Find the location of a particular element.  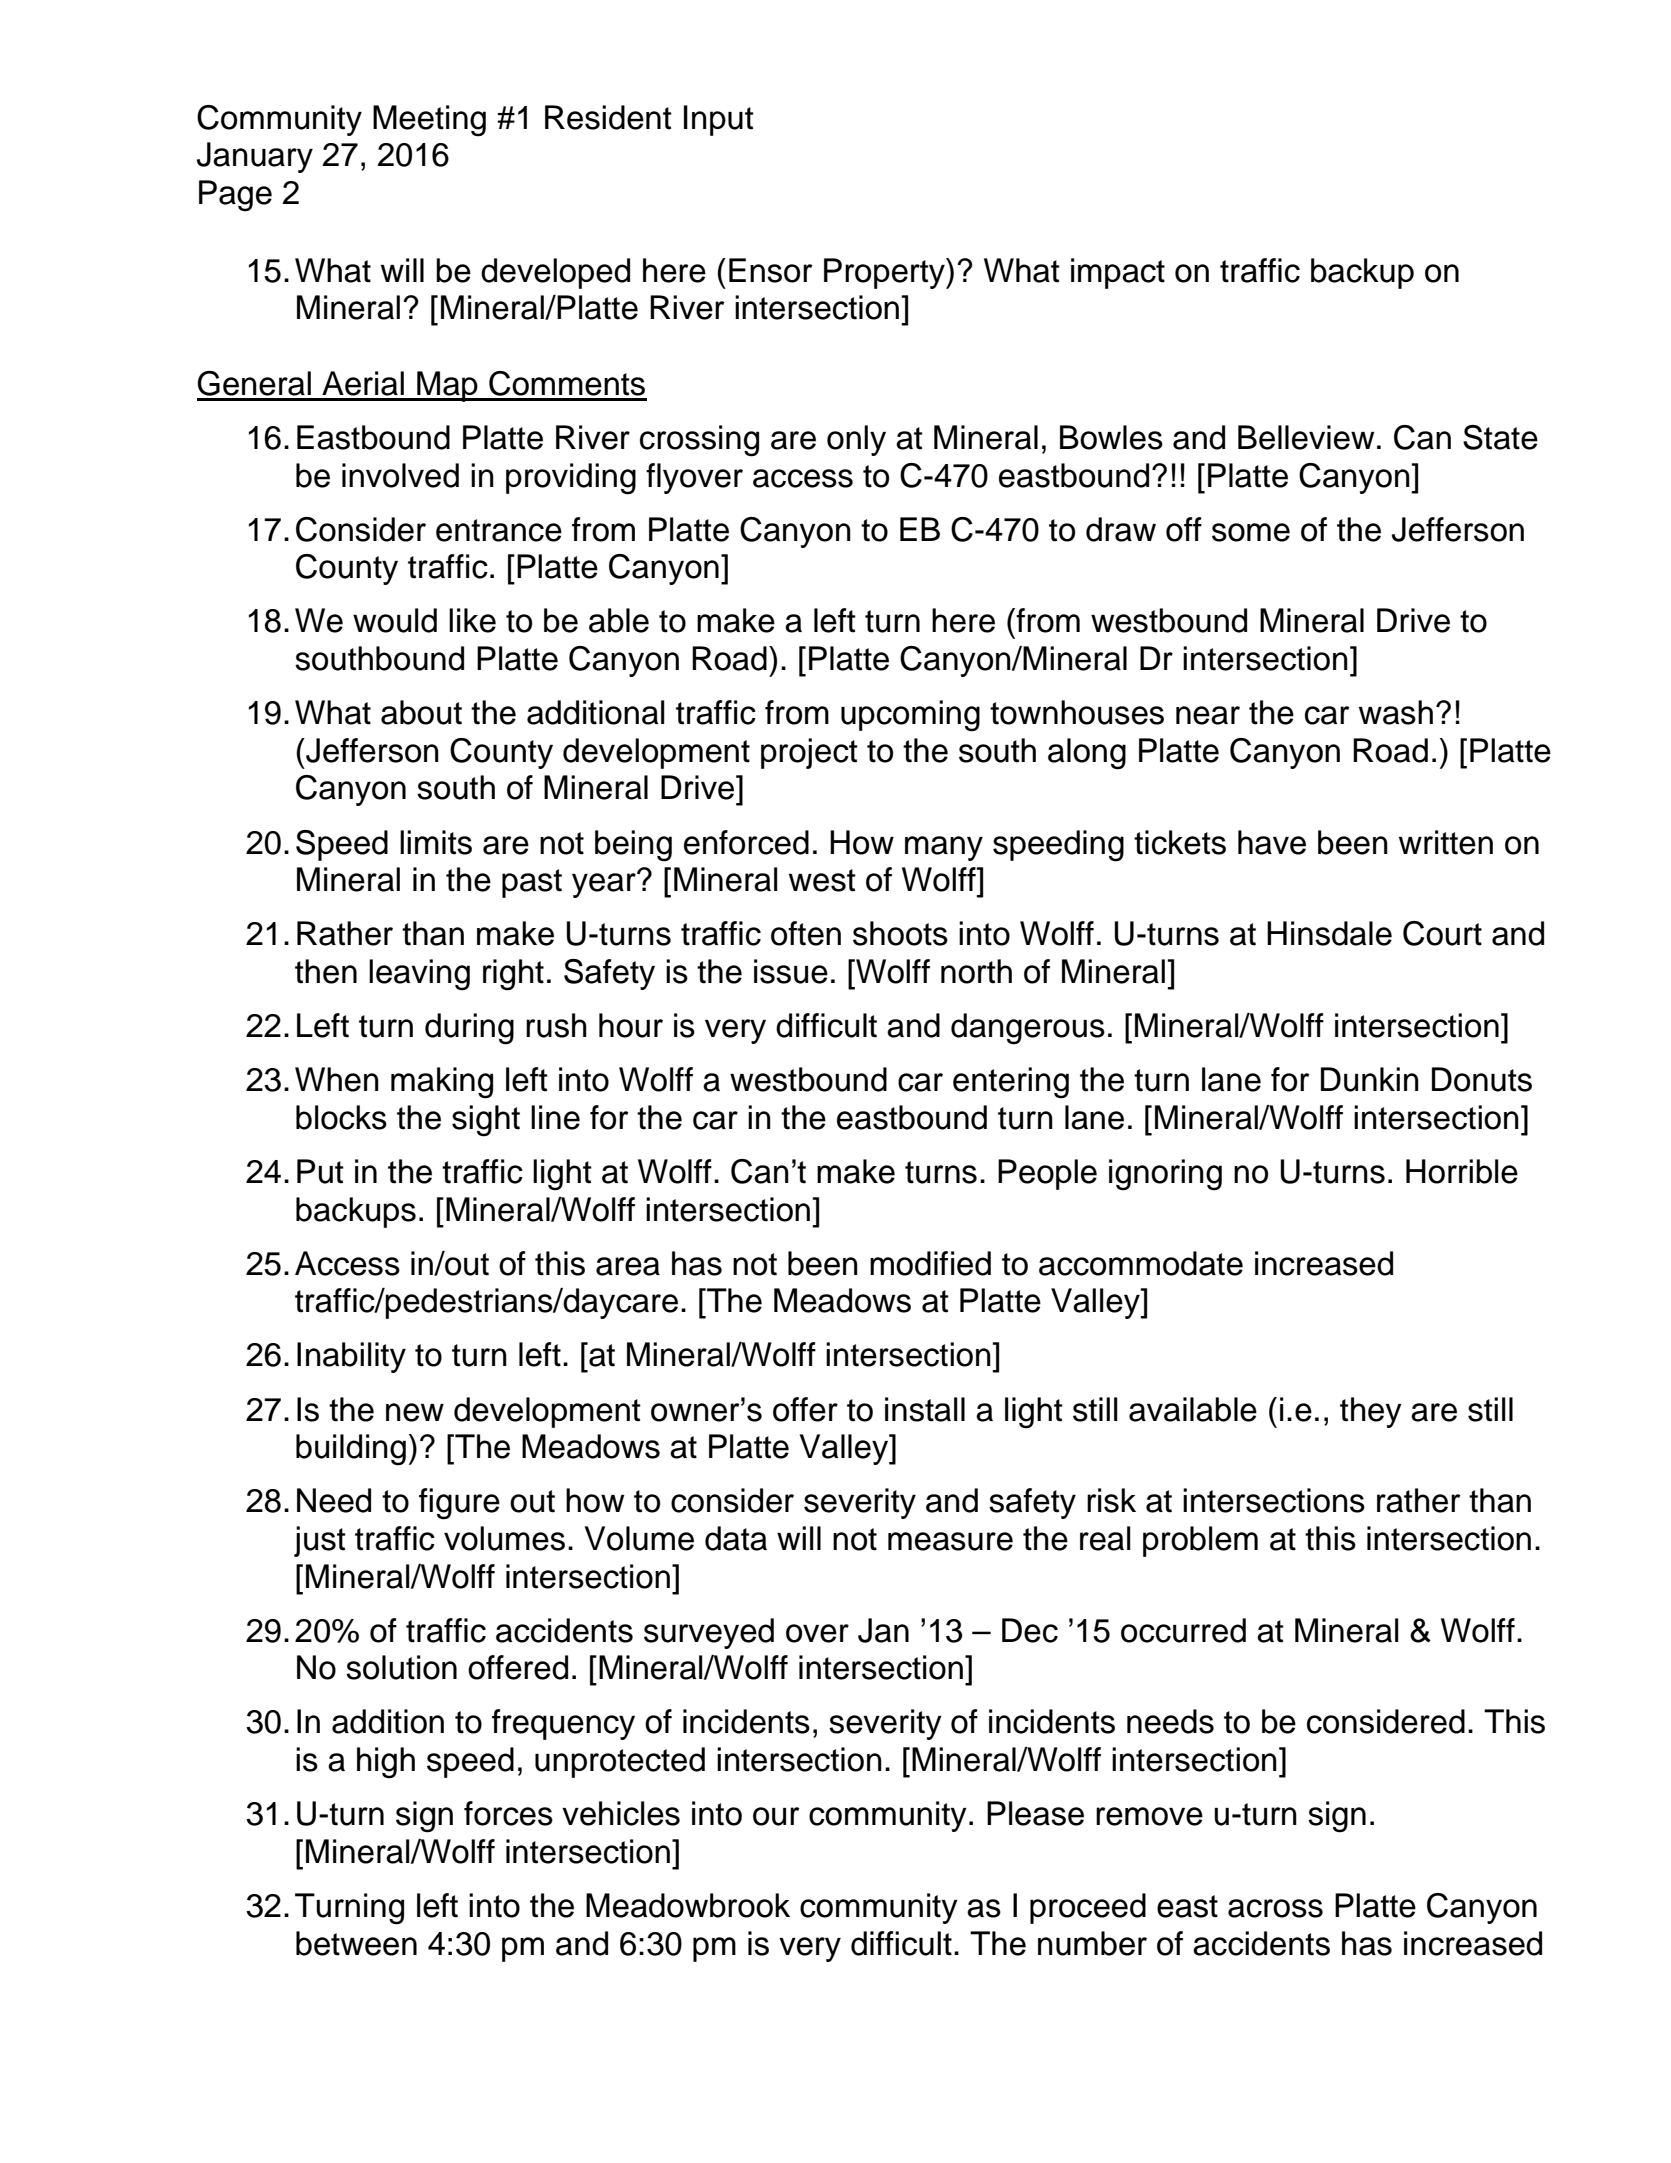

Please is located at coordinates (1035, 1813).
